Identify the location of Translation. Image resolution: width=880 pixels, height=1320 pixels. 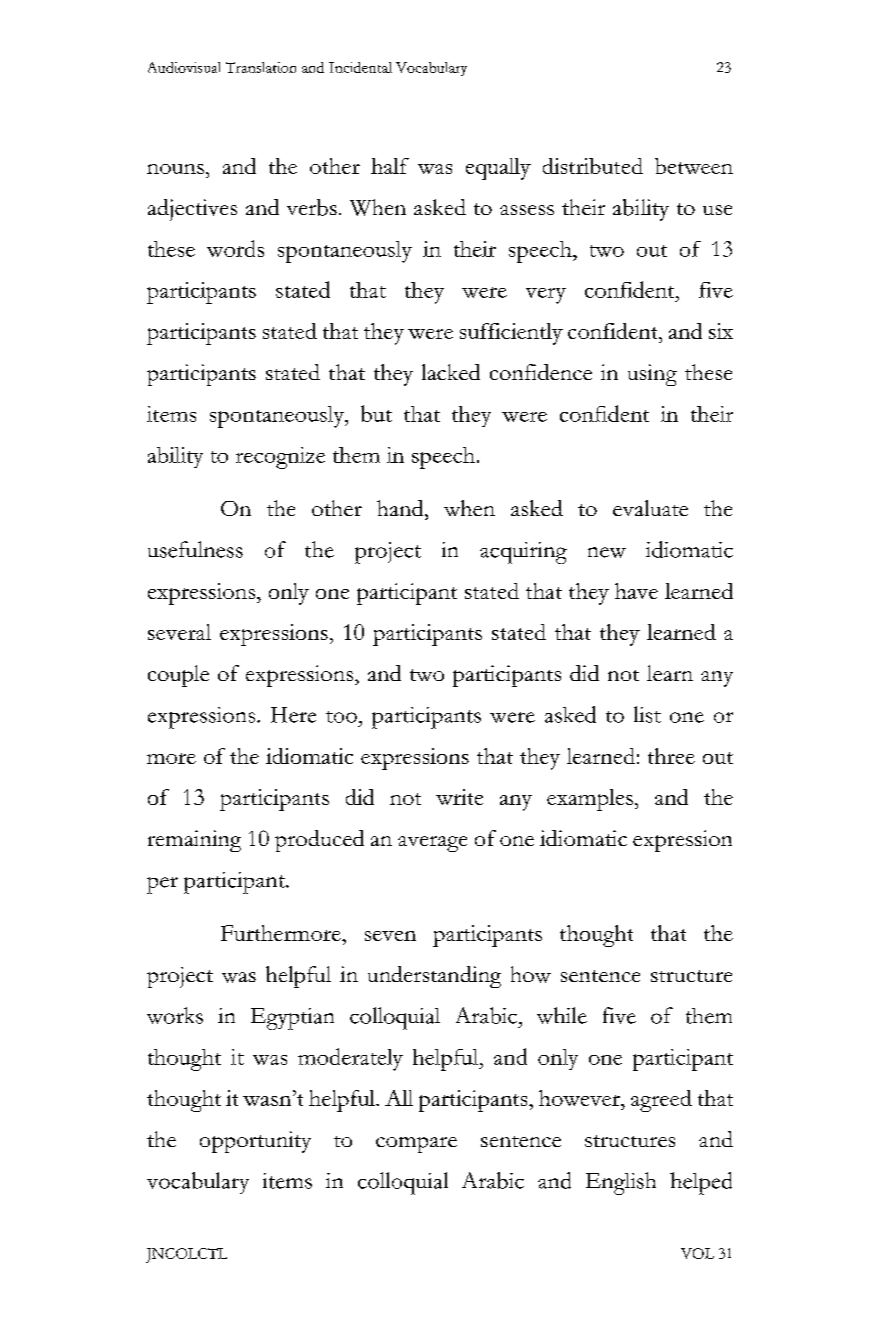
(261, 67).
